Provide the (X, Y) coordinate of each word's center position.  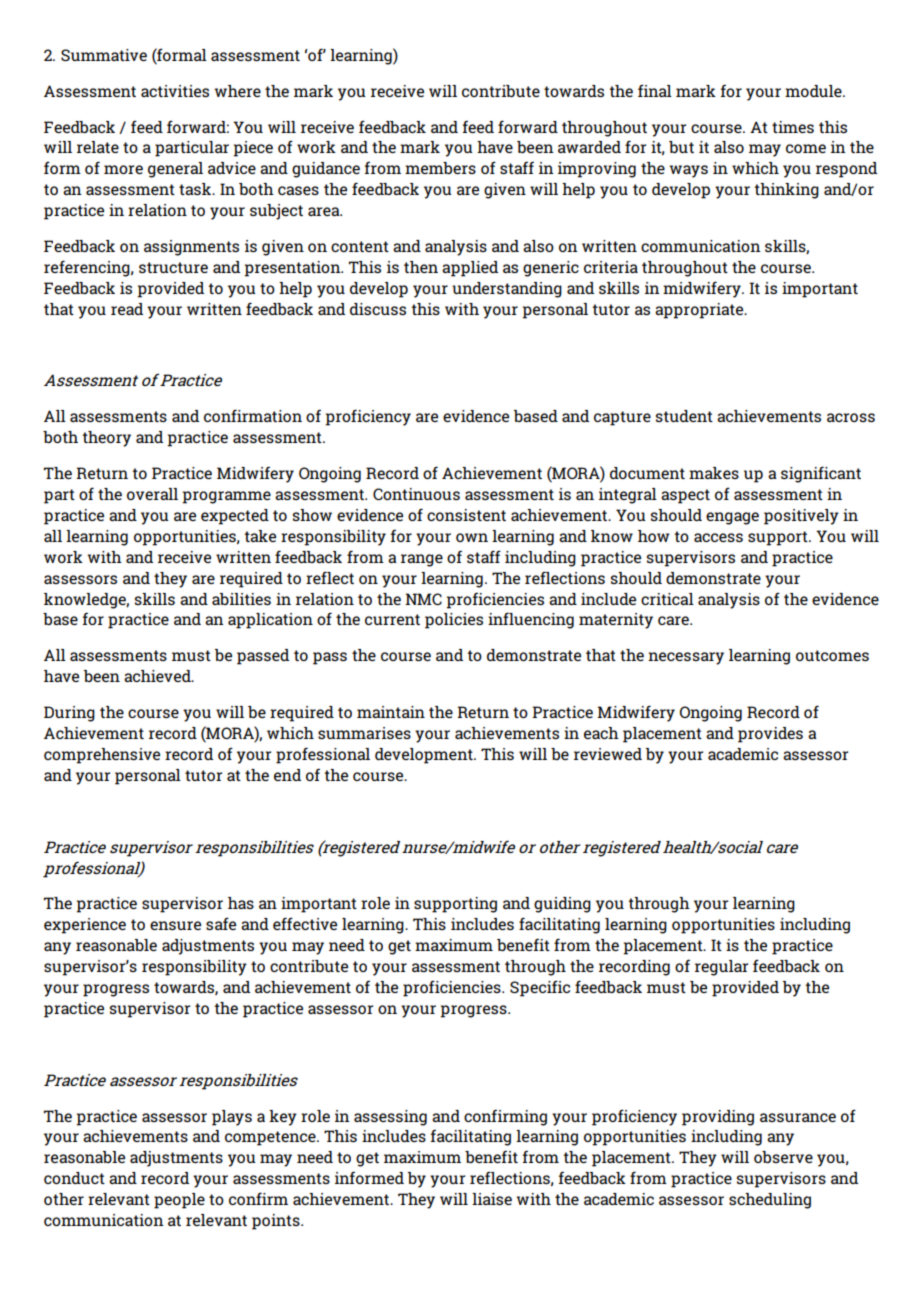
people (179, 1201)
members (440, 168)
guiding (562, 905)
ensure (175, 925)
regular (721, 968)
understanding (507, 290)
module (814, 91)
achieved (158, 676)
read (127, 309)
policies (454, 621)
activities (175, 91)
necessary (686, 658)
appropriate (700, 311)
